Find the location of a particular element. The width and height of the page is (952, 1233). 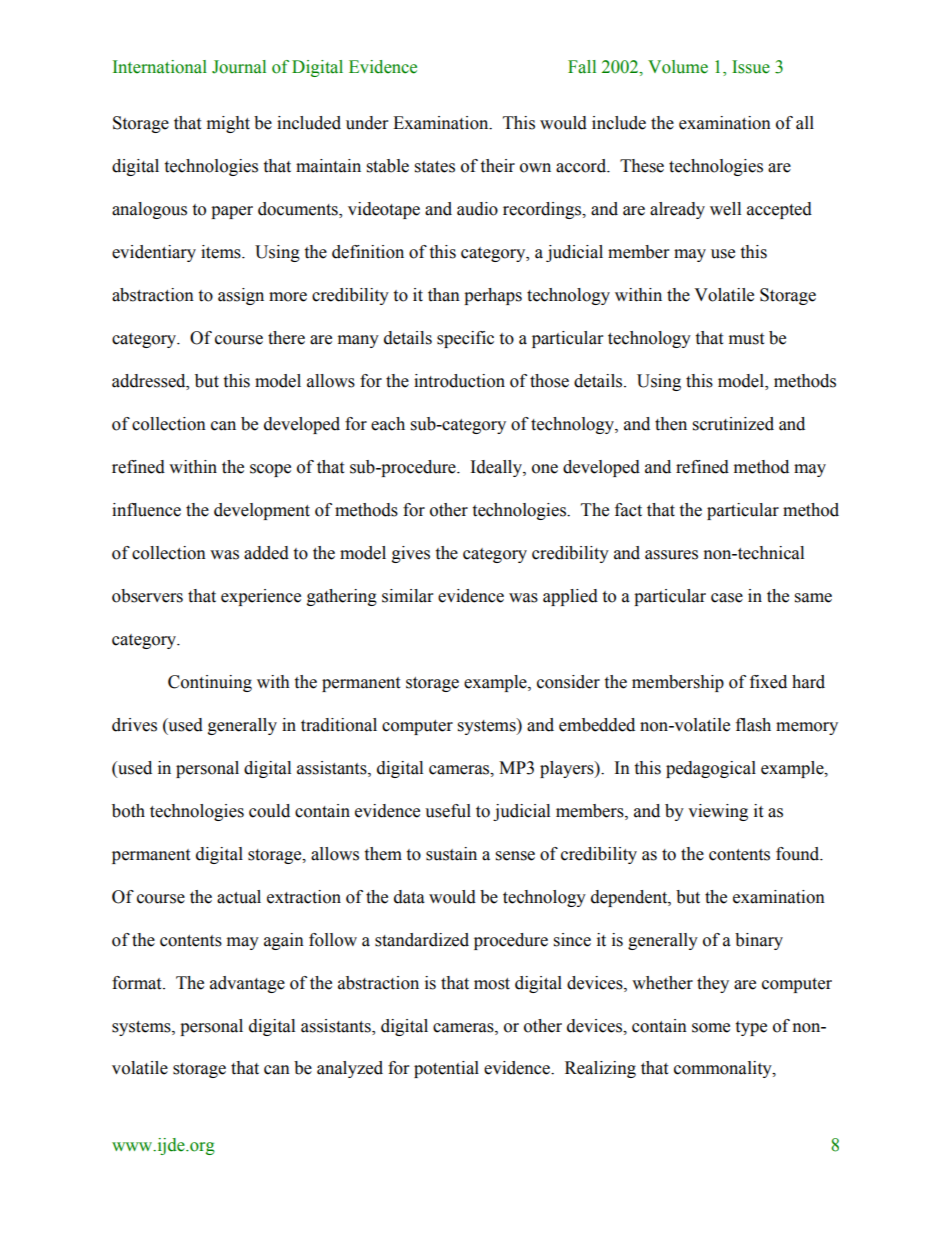

case is located at coordinates (727, 598).
